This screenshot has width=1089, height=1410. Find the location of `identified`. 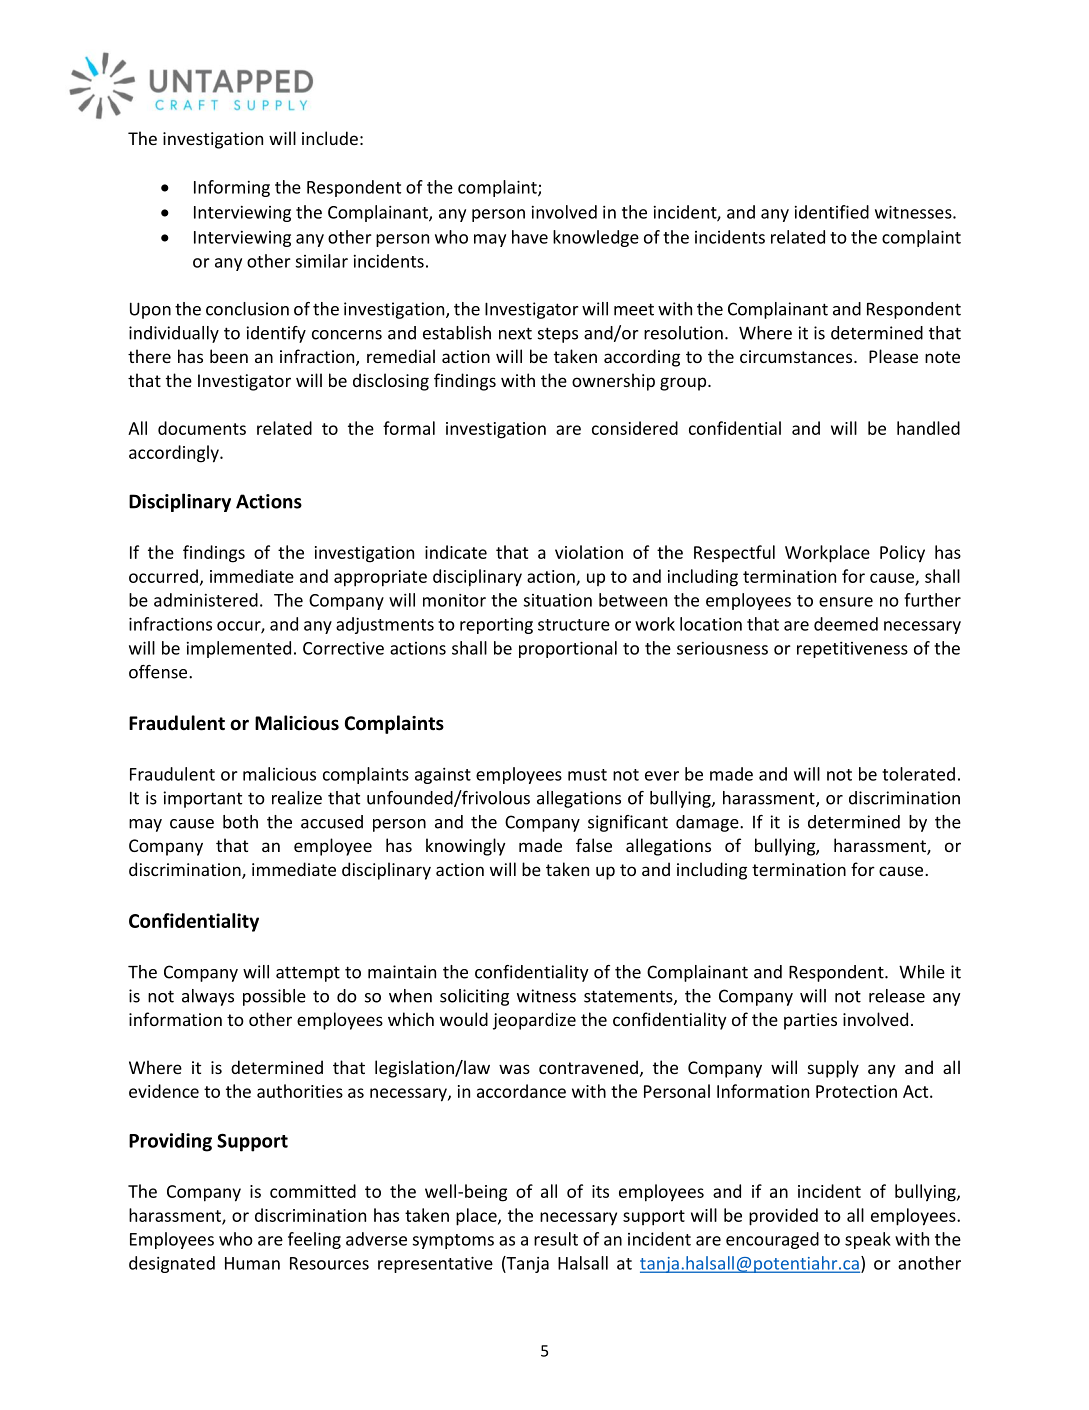

identified is located at coordinates (832, 212).
